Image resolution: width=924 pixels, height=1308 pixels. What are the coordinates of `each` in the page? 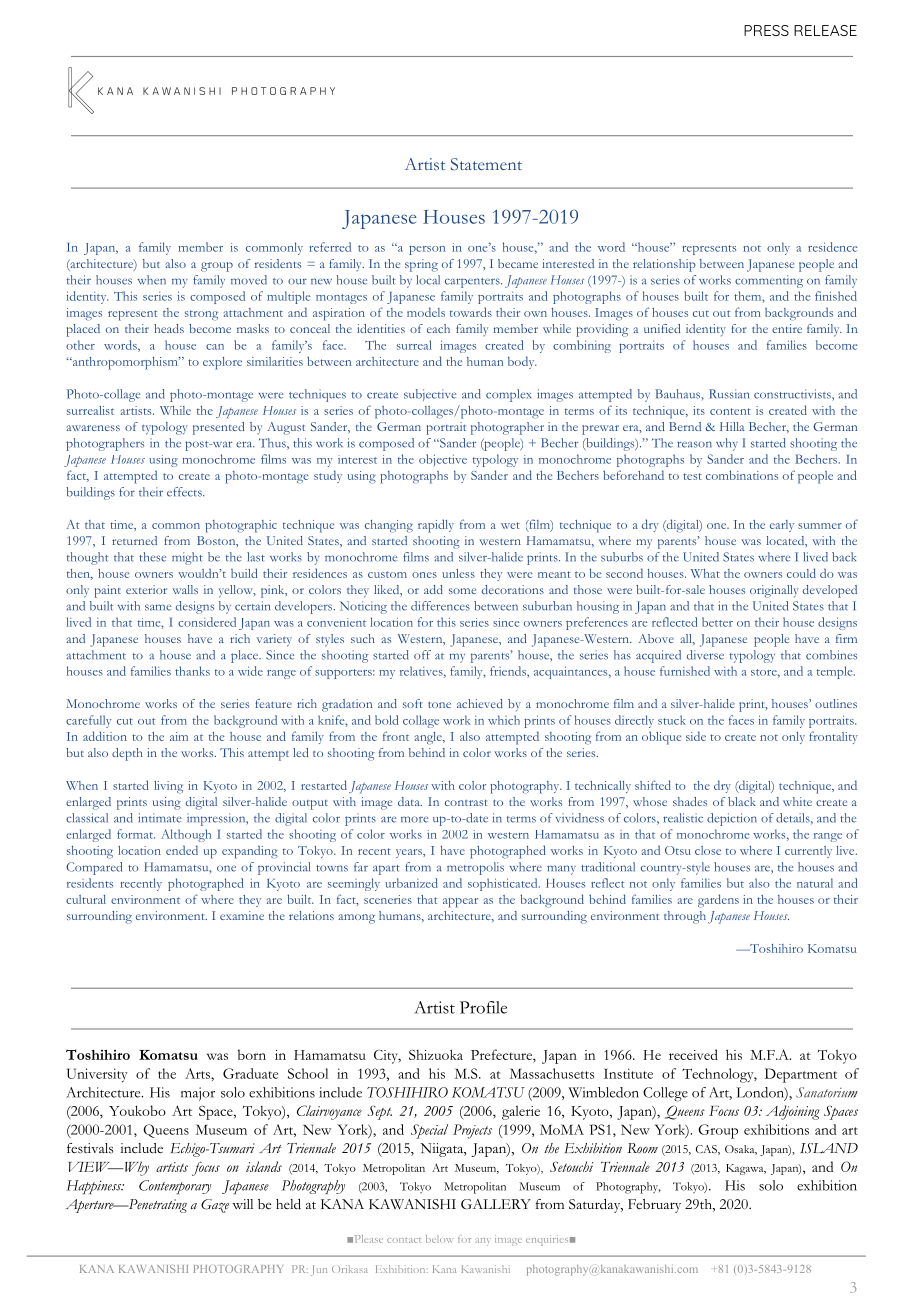 It's located at (438, 328).
